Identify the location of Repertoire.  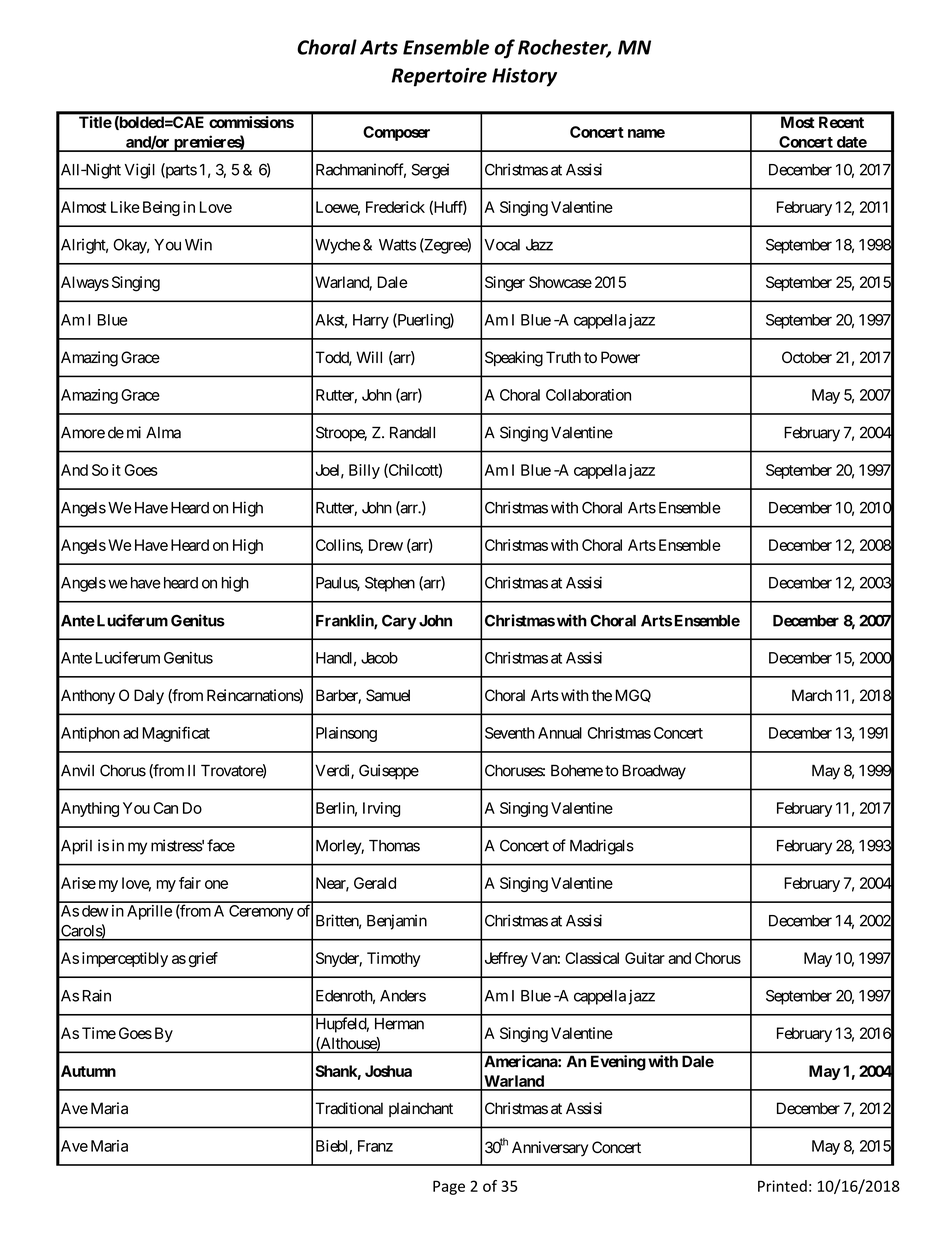
(439, 77).
